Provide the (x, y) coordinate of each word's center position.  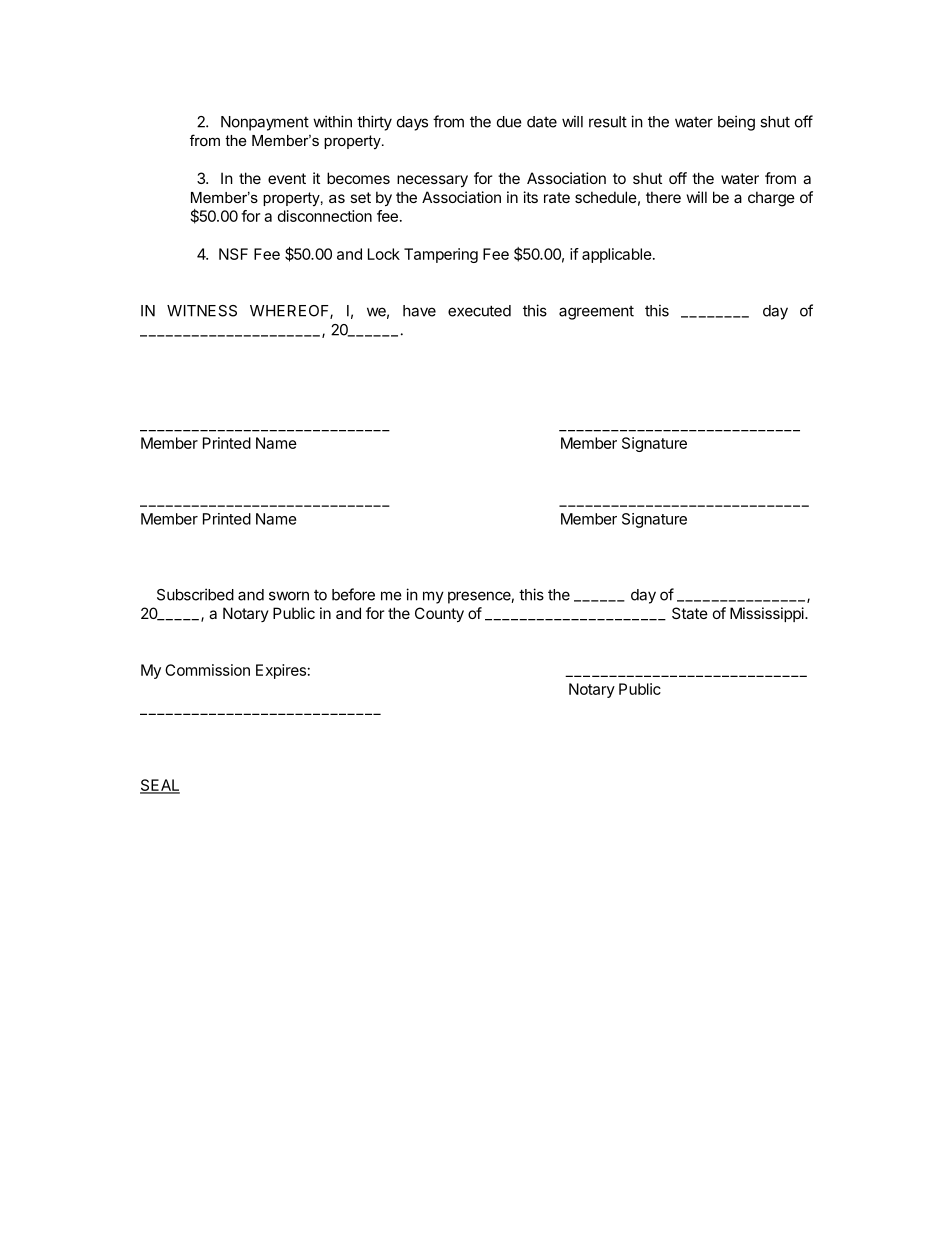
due (509, 122)
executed (479, 311)
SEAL (160, 786)
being (736, 123)
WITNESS (202, 311)
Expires (281, 671)
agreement (596, 313)
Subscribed (195, 594)
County (439, 614)
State (690, 613)
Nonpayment (265, 123)
